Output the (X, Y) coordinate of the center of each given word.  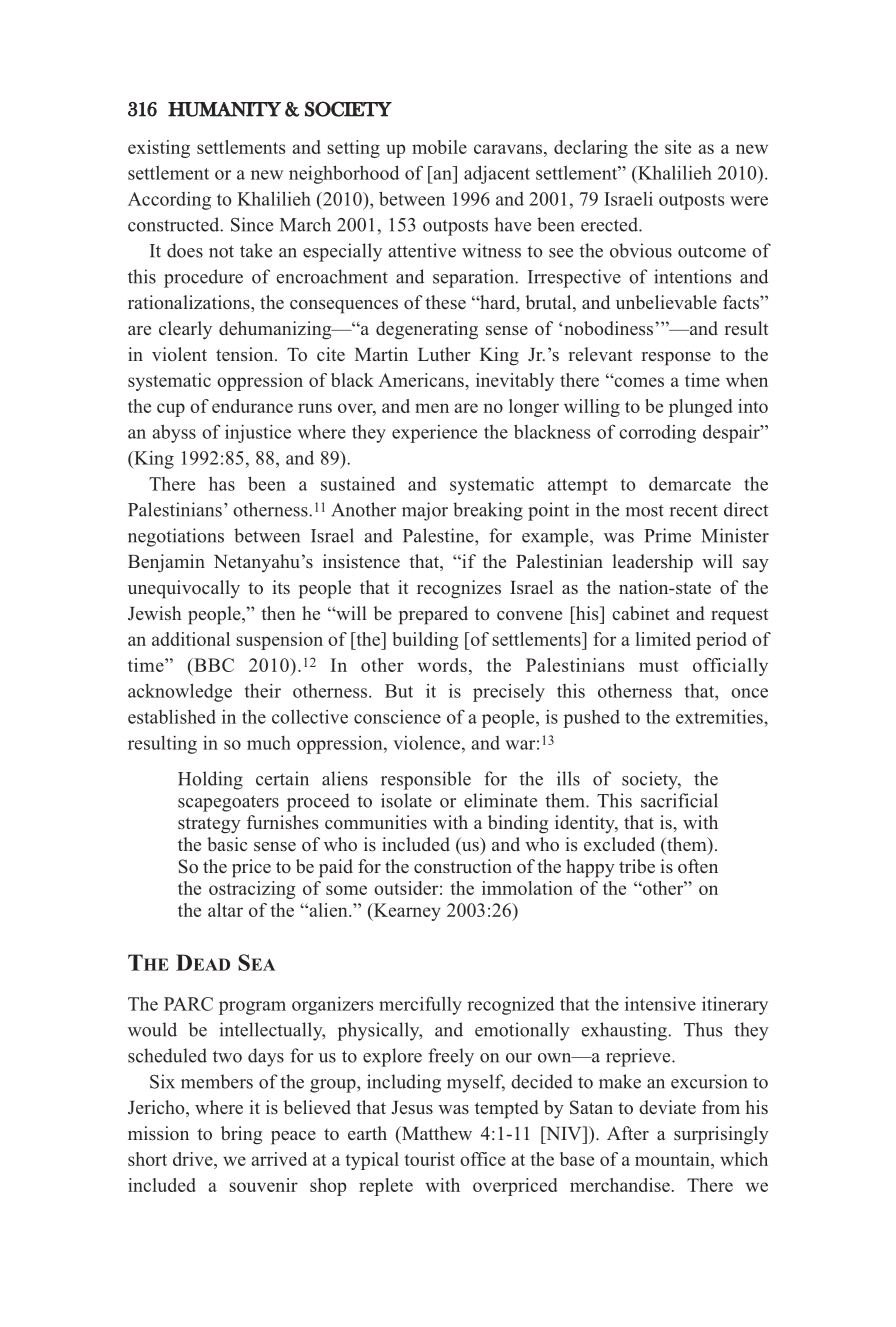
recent (693, 510)
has (222, 483)
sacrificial (679, 800)
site (678, 147)
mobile (439, 147)
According (169, 201)
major (425, 511)
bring (241, 1135)
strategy (209, 825)
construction (463, 866)
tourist (429, 1159)
